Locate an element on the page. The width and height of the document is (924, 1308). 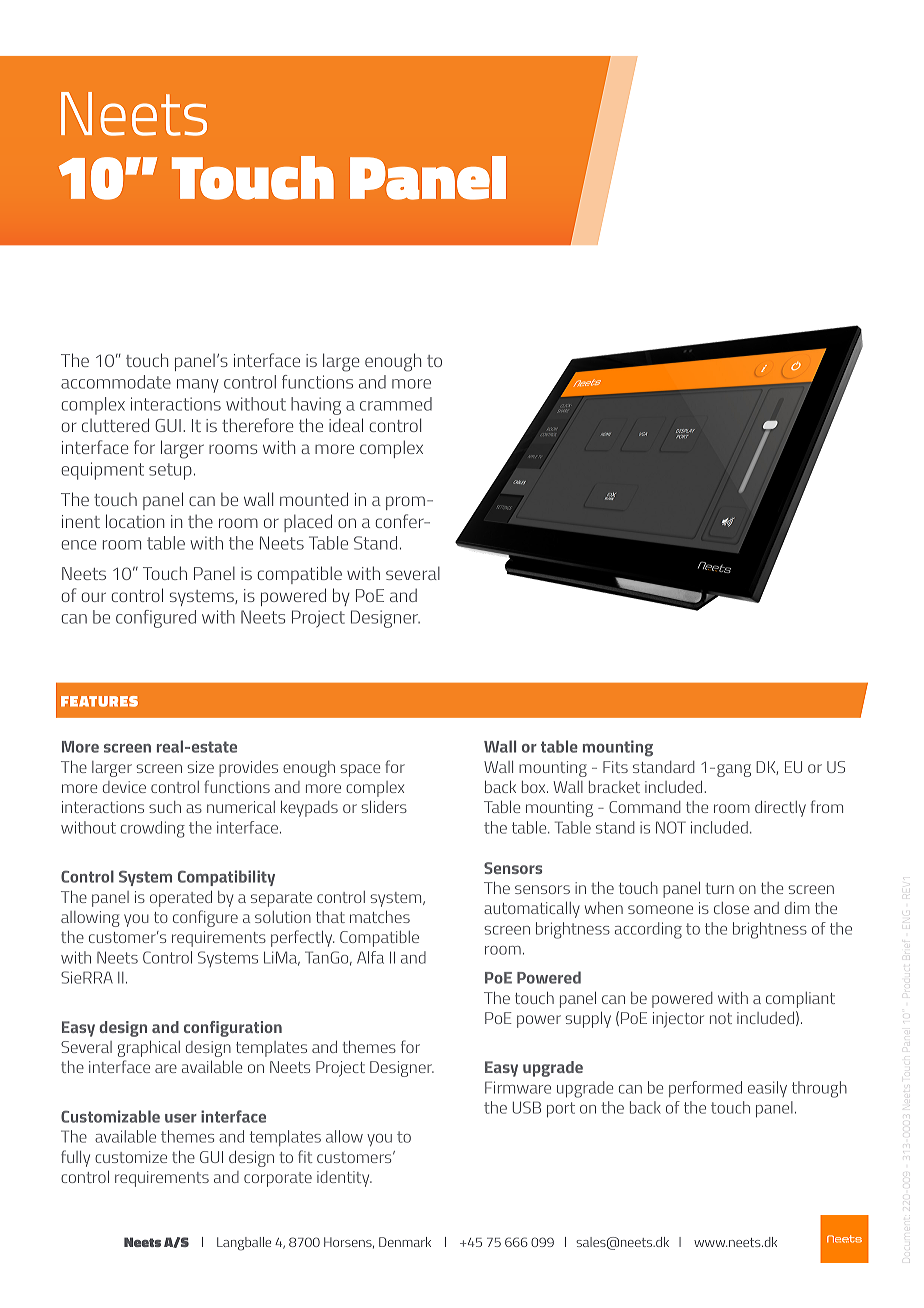
our is located at coordinates (93, 597).
